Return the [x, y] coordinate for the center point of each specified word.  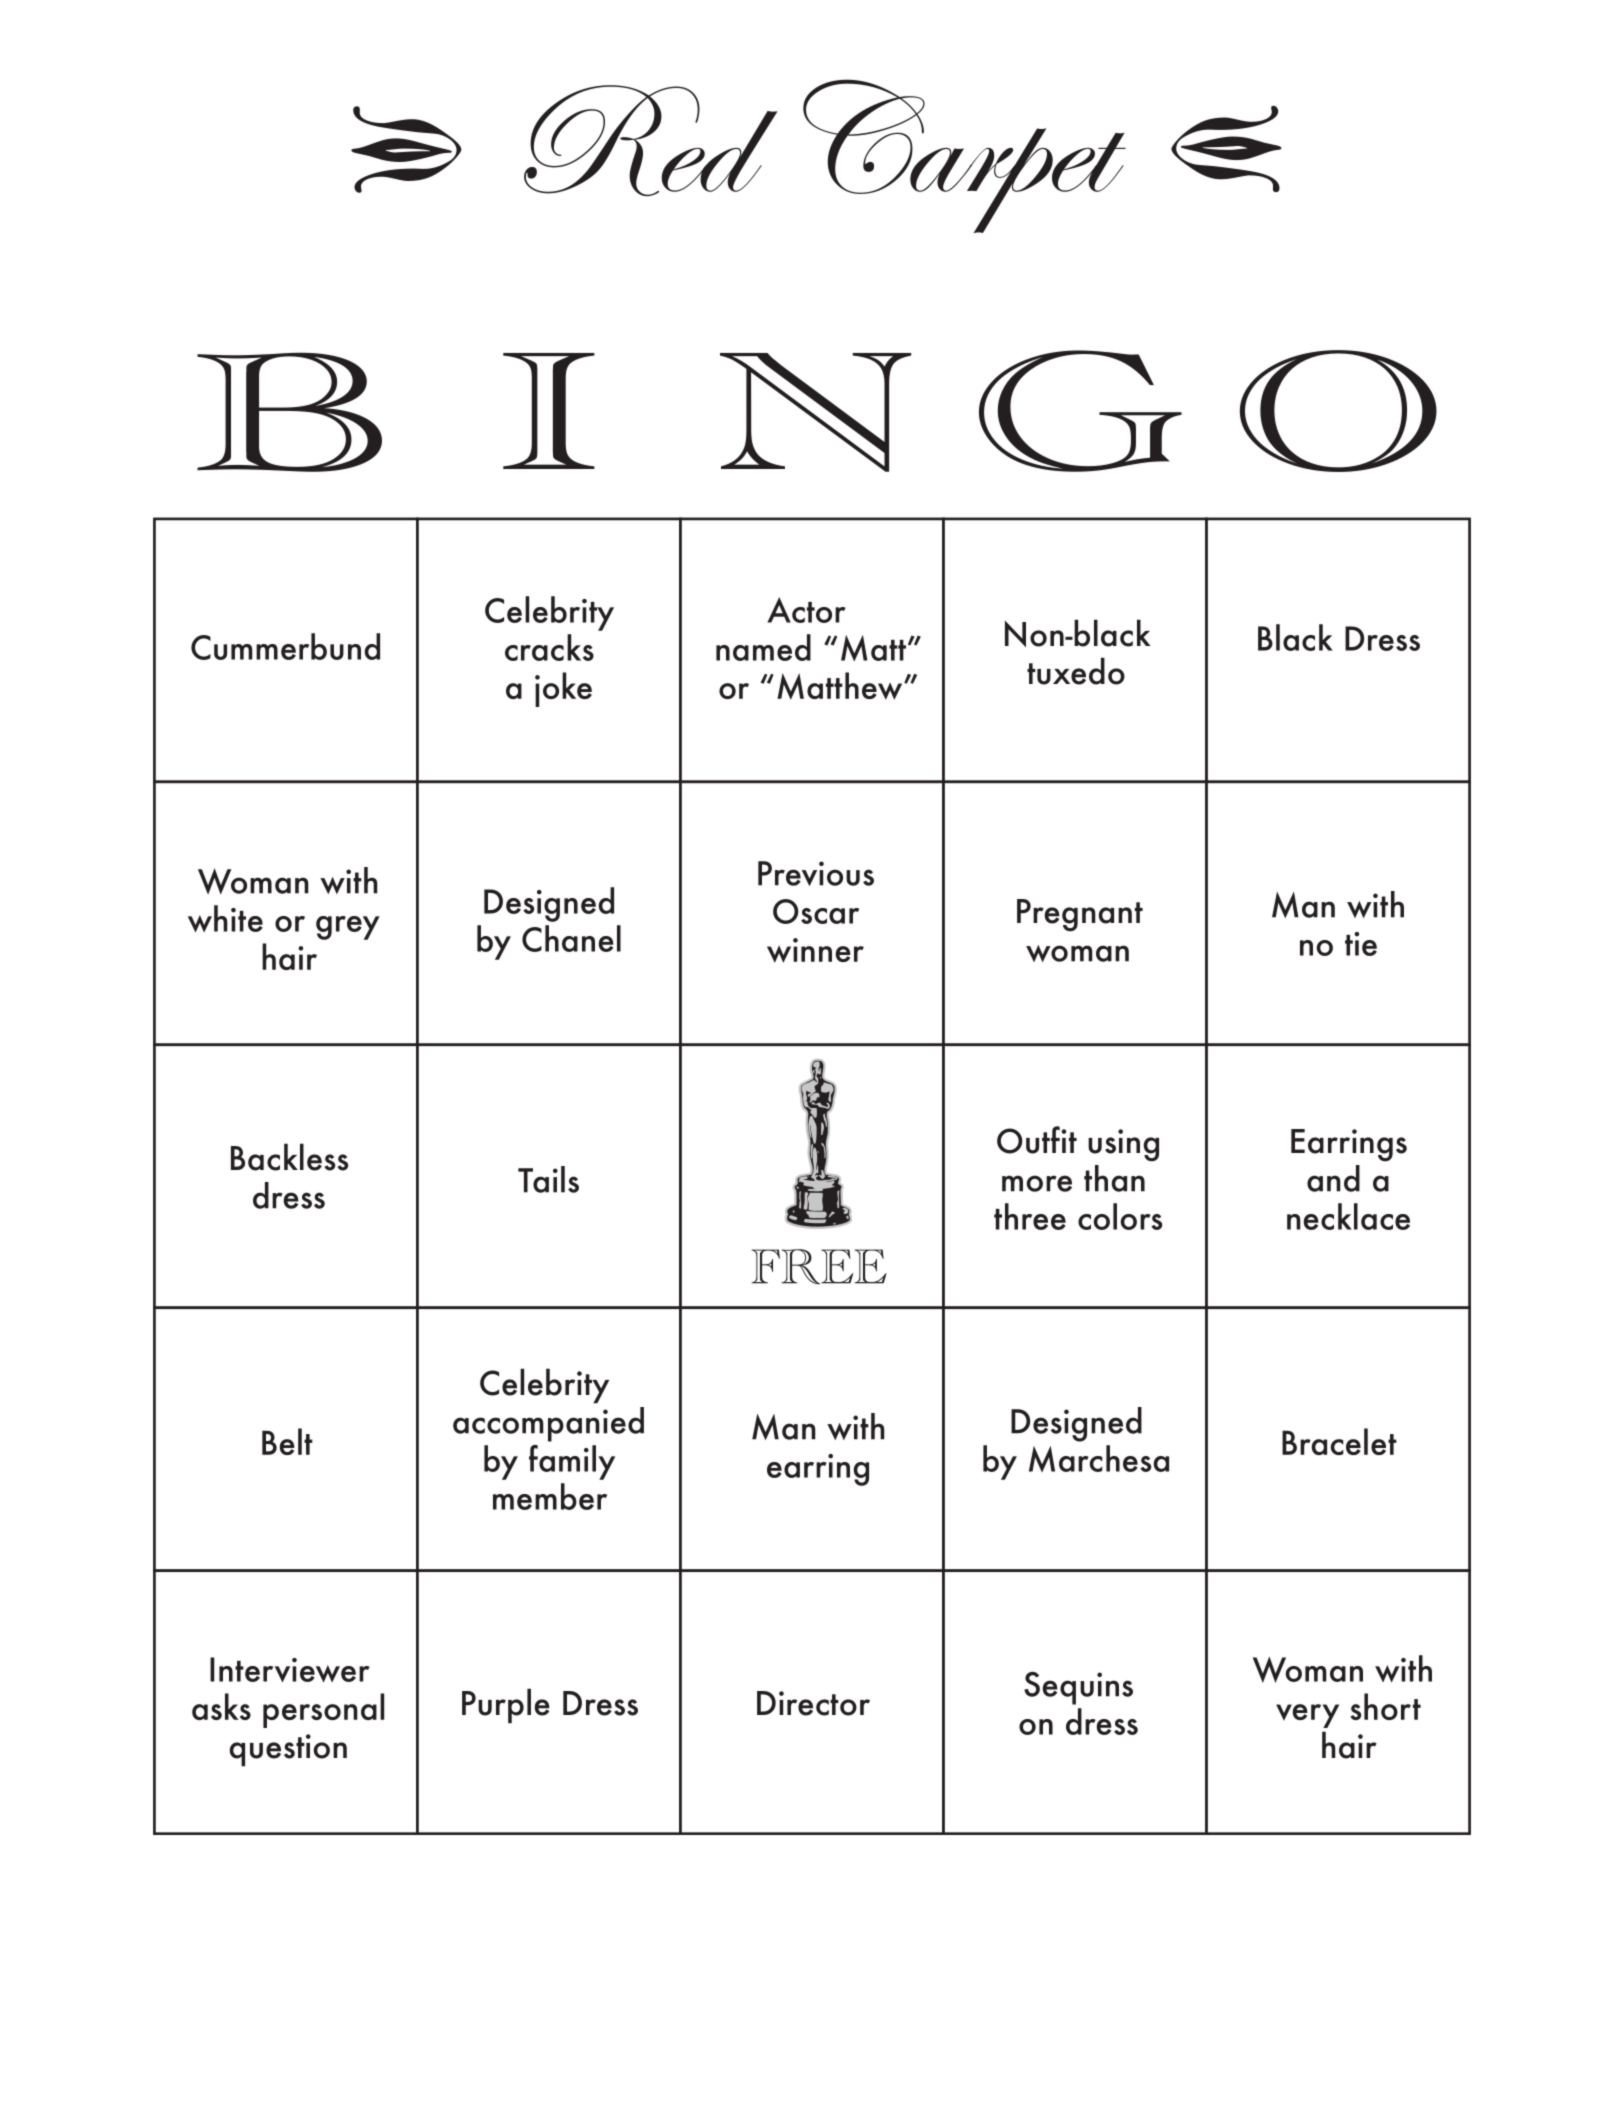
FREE [819, 1267]
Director [813, 1703]
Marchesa [1099, 1458]
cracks [549, 647]
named [763, 647]
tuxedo [1076, 671]
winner [815, 950]
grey [348, 928]
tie [1361, 944]
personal [323, 1710]
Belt [287, 1441]
